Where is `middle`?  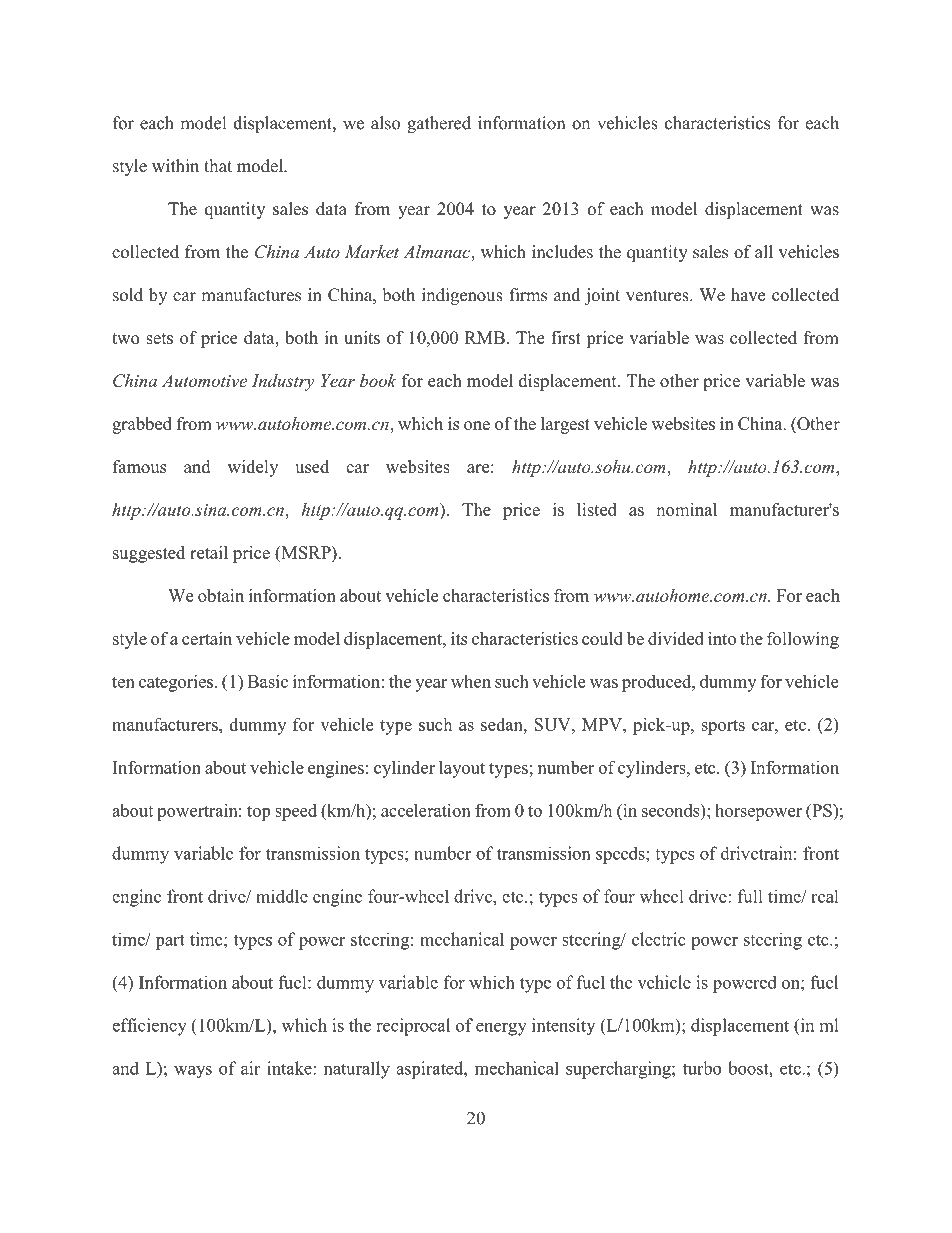
middle is located at coordinates (282, 896).
